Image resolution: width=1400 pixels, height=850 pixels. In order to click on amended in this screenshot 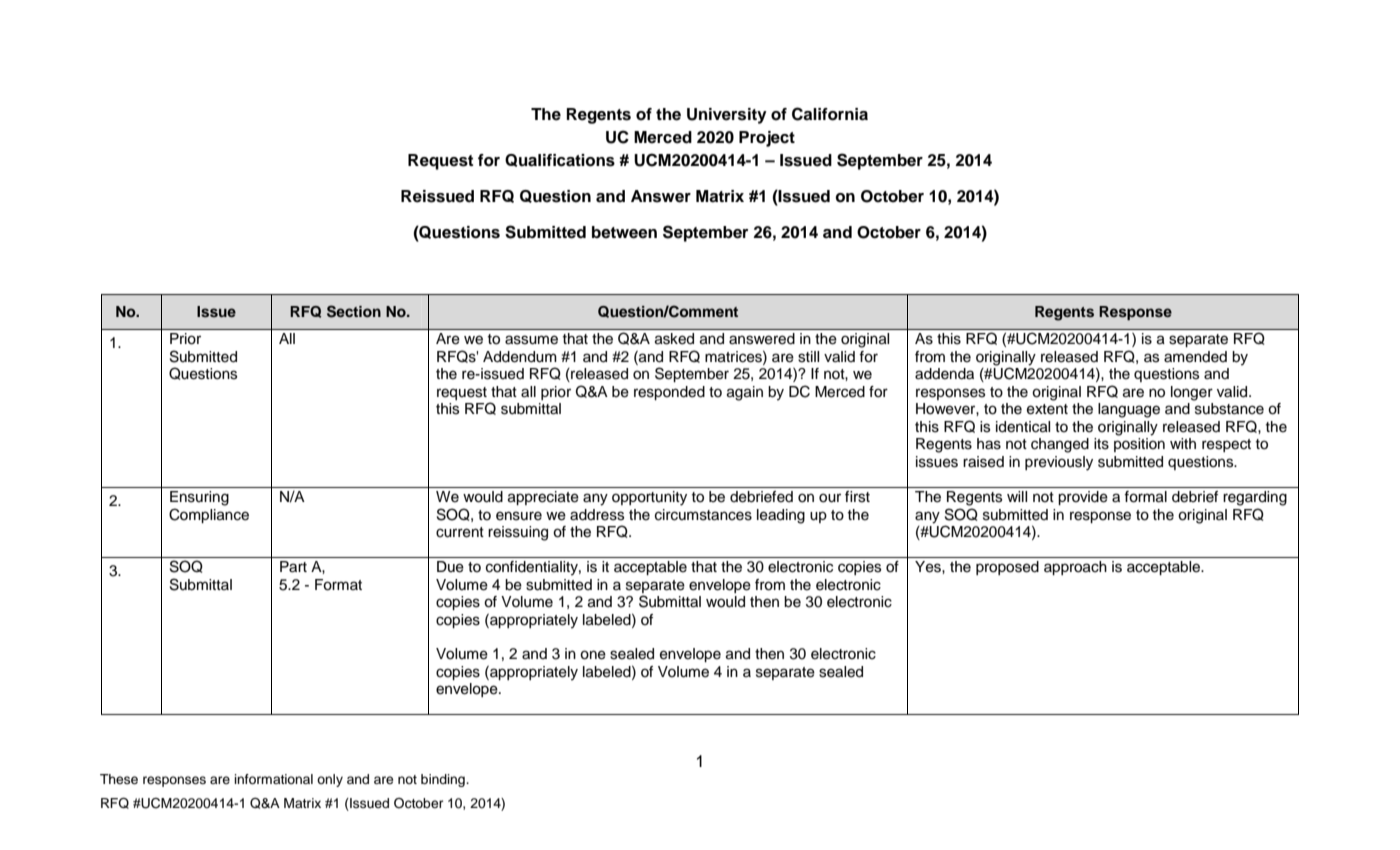, I will do `click(1195, 357)`.
